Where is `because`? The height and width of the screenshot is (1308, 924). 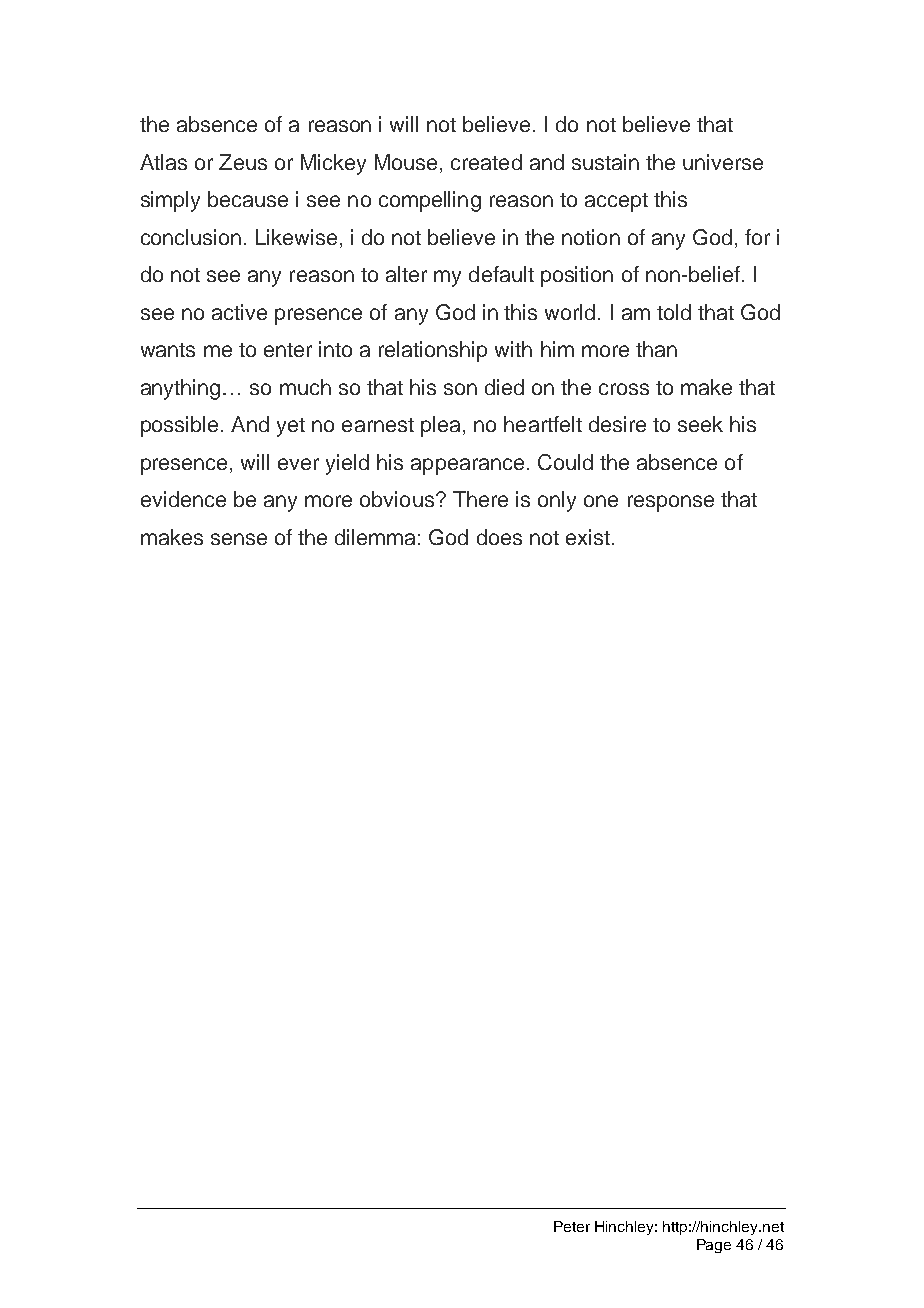 because is located at coordinates (248, 199).
